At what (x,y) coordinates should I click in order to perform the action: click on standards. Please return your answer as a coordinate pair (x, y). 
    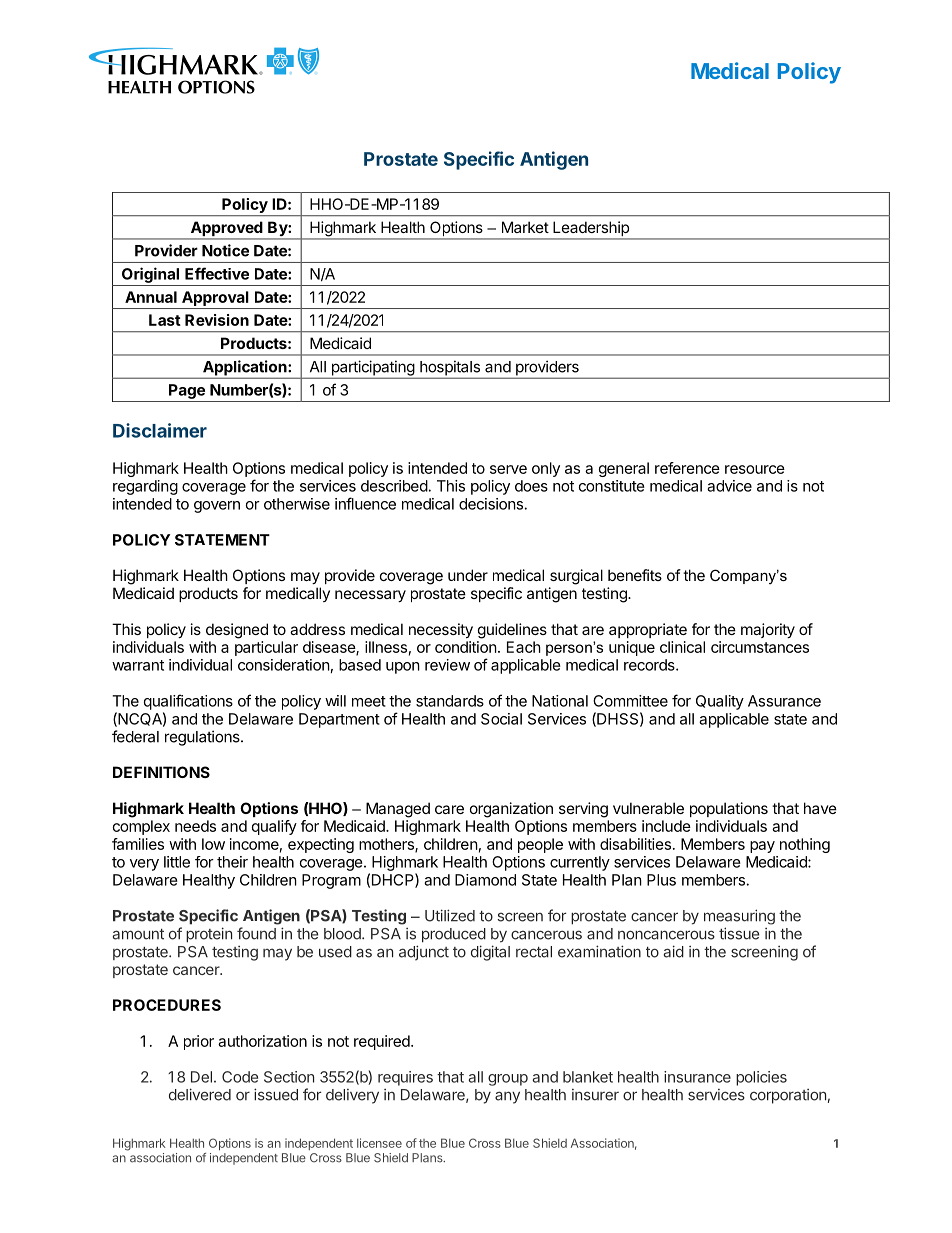
    Looking at the image, I should click on (450, 701).
